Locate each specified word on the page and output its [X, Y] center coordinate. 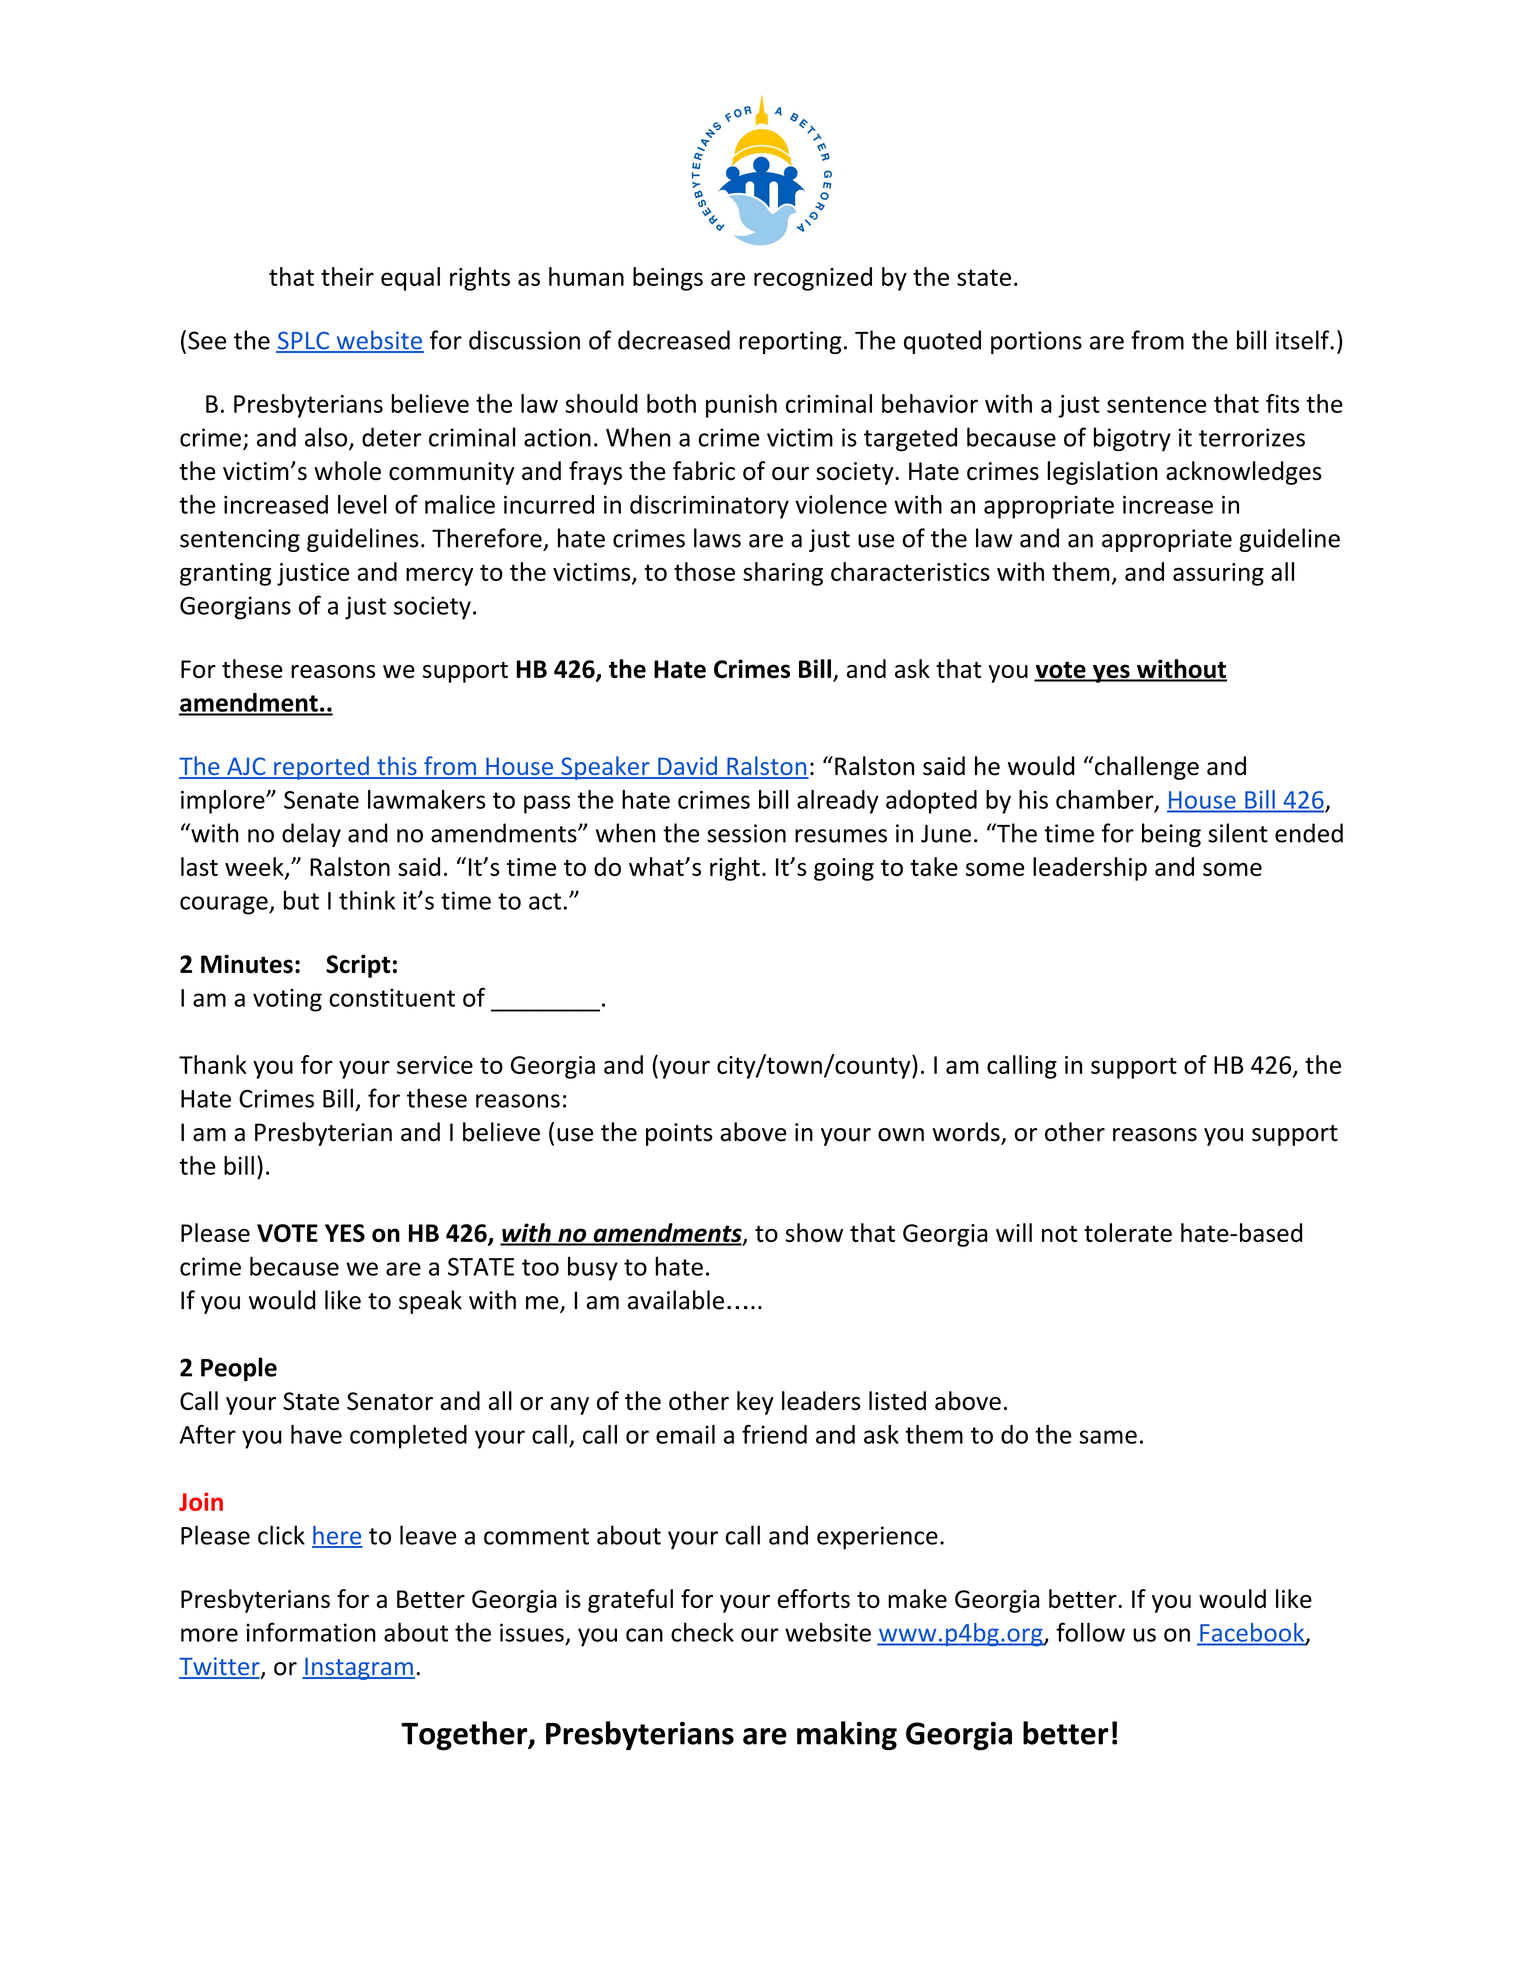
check [702, 1632]
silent [1238, 833]
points [679, 1134]
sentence [1156, 404]
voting [287, 1000]
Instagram [359, 1668]
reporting [790, 342]
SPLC [304, 341]
